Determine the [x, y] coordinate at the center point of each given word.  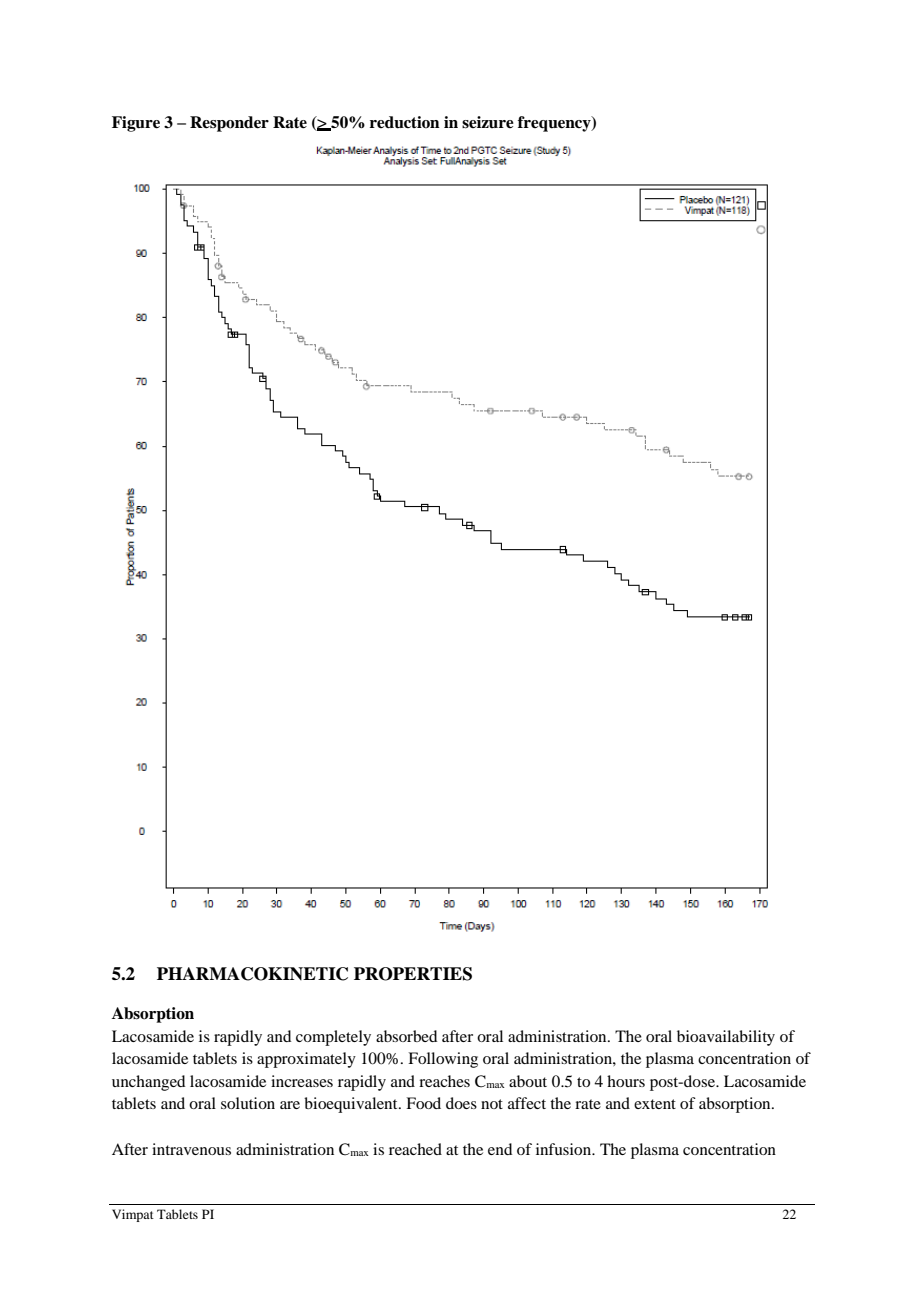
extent [655, 1104]
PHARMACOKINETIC [252, 974]
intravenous [191, 1149]
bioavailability [726, 1038]
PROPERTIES [413, 974]
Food [423, 1103]
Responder [229, 124]
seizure [488, 122]
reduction [405, 122]
